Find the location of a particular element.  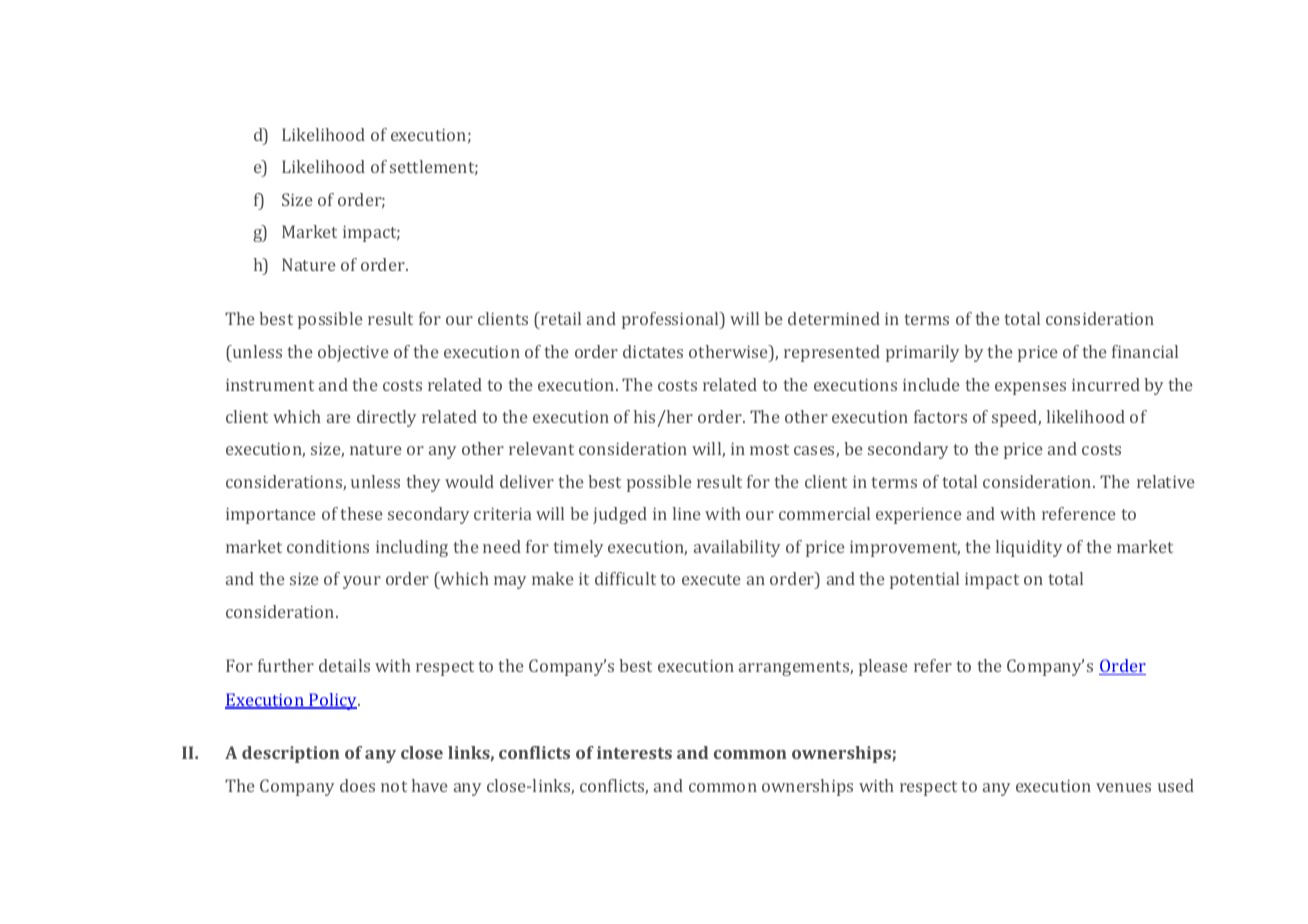

professional is located at coordinates (671, 320).
